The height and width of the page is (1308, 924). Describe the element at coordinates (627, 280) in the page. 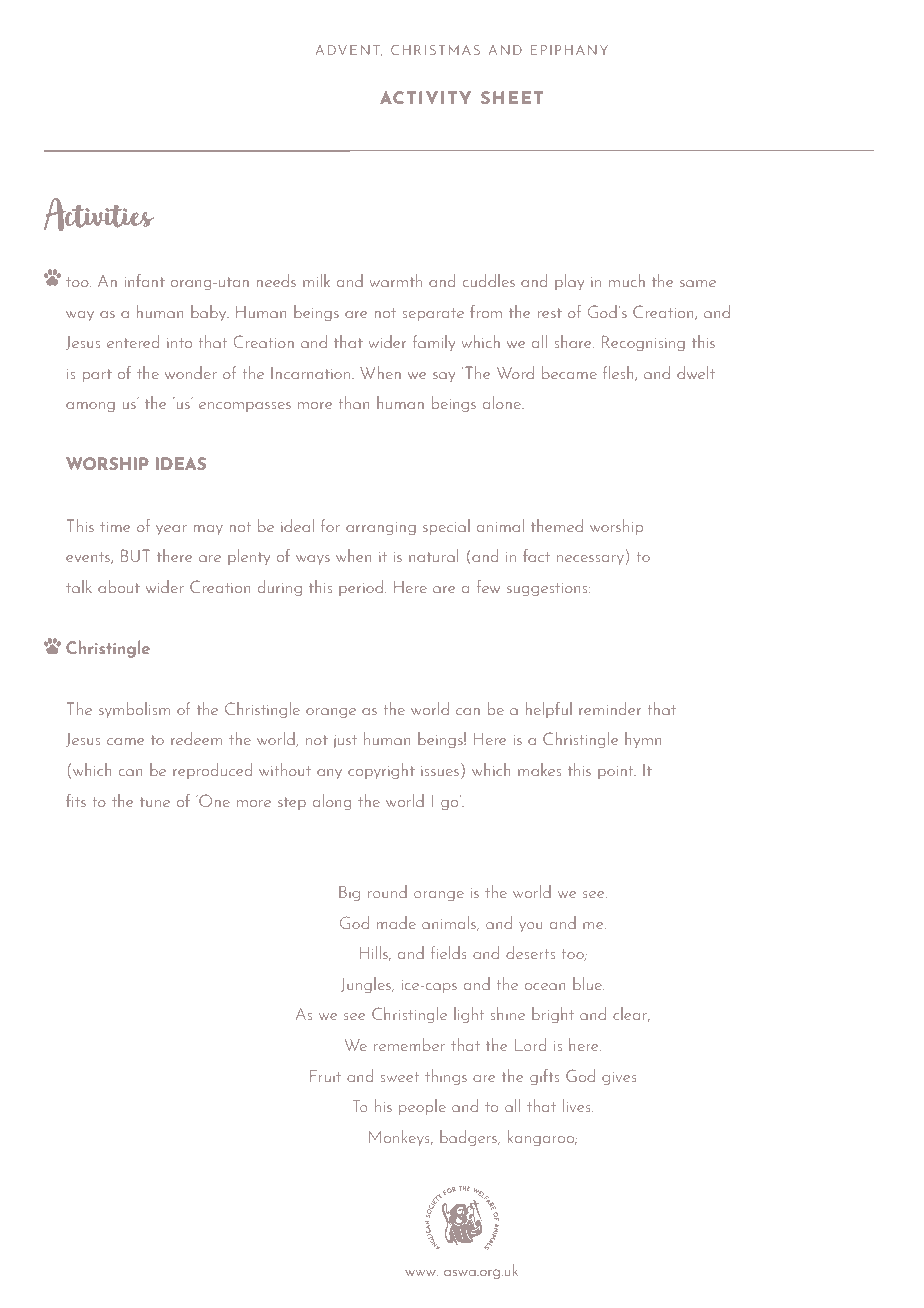

I see `much` at that location.
